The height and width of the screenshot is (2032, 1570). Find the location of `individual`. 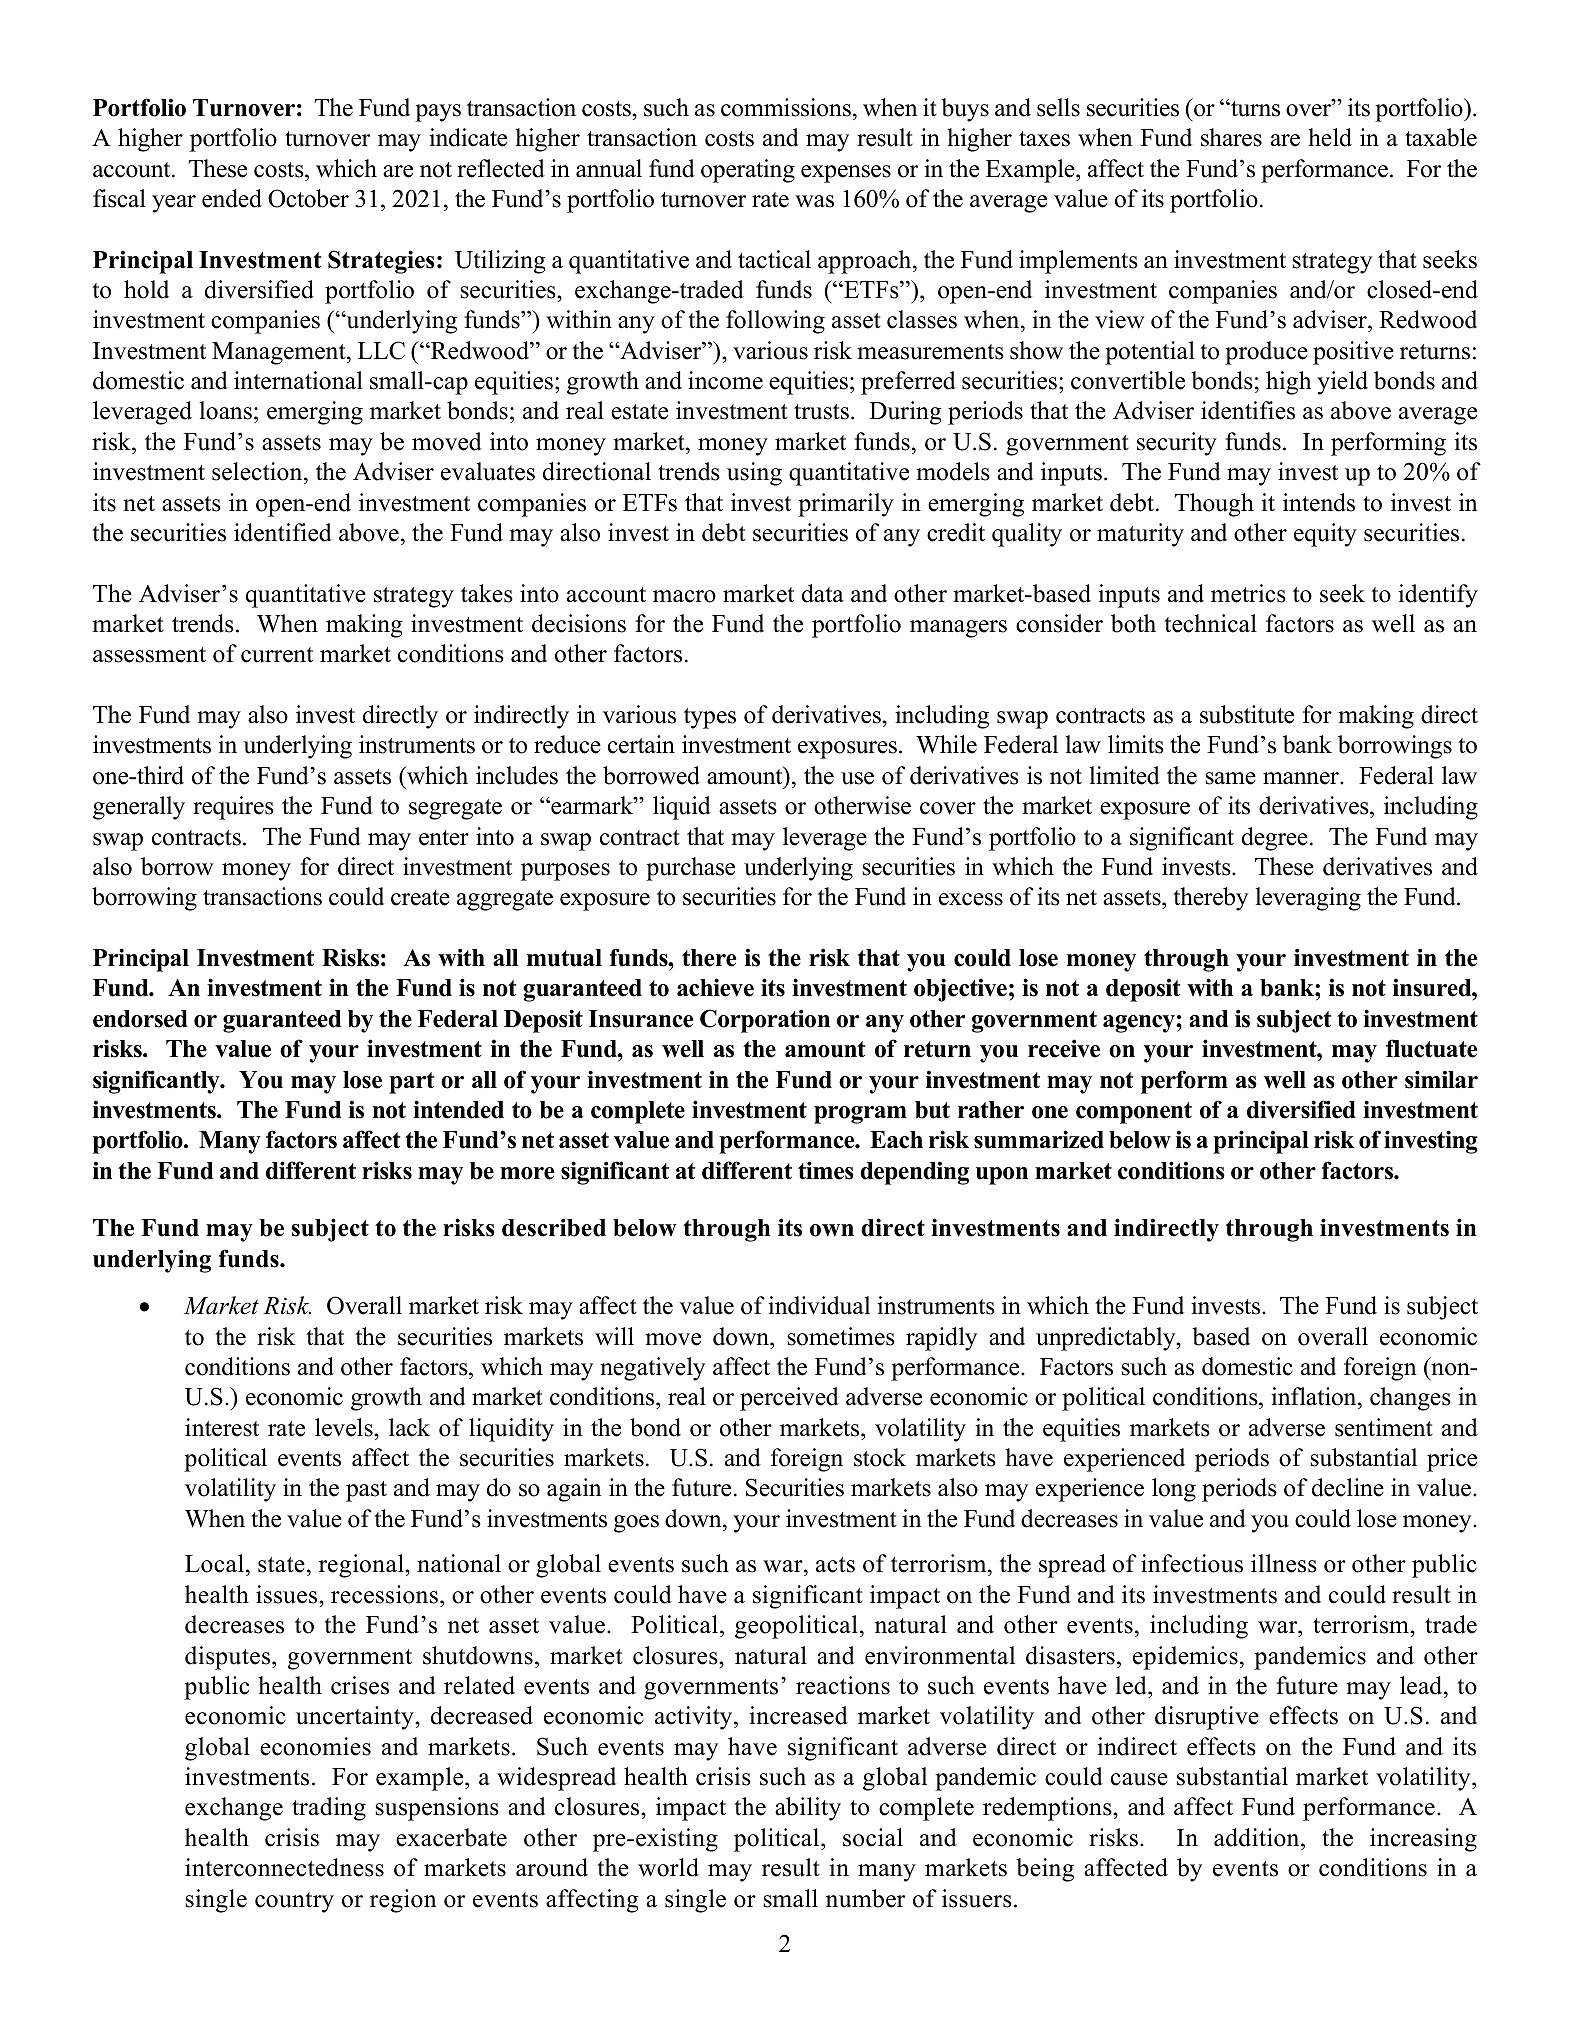

individual is located at coordinates (819, 1305).
